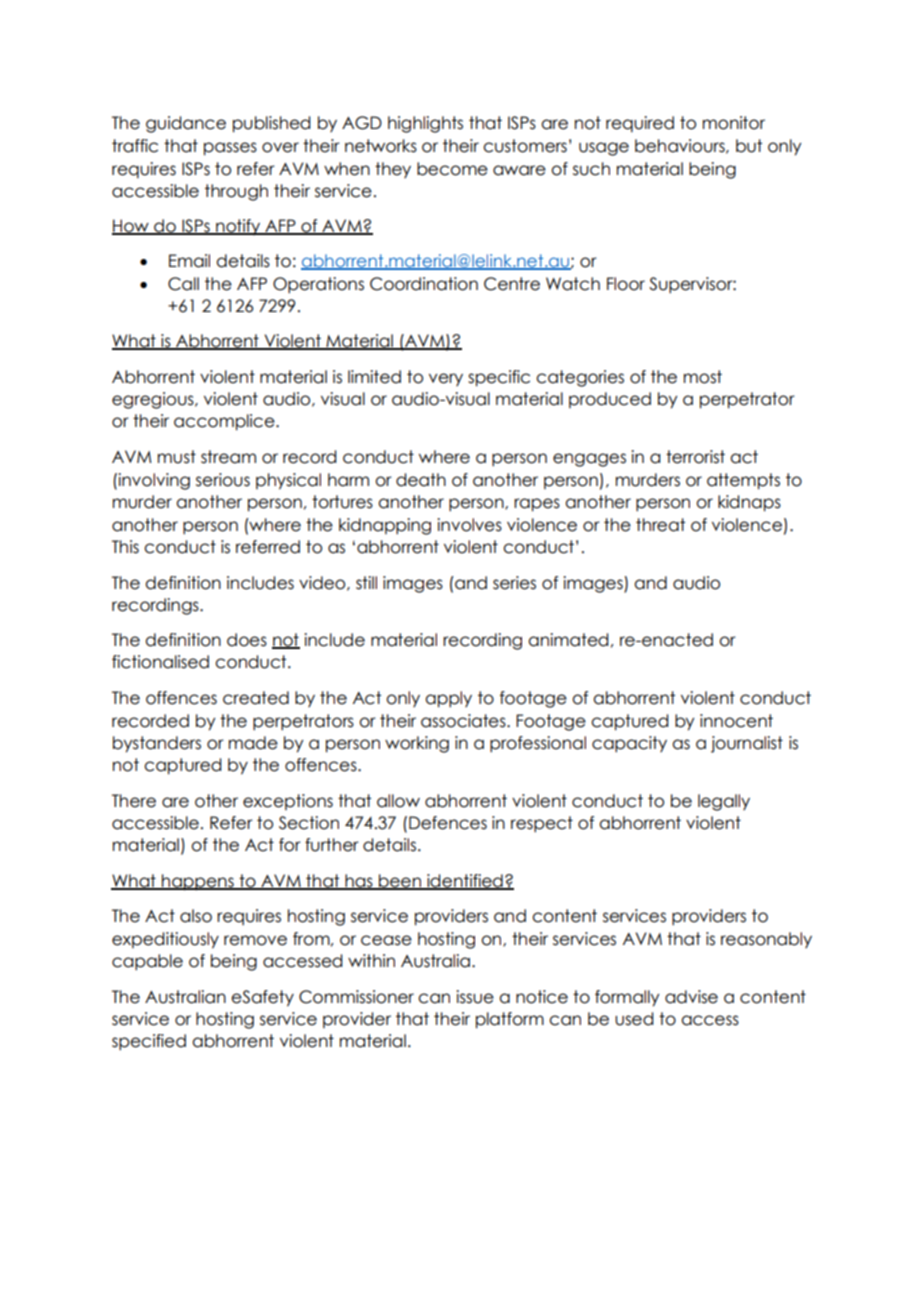  What do you see at coordinates (691, 997) in the page?
I see `advise` at bounding box center [691, 997].
